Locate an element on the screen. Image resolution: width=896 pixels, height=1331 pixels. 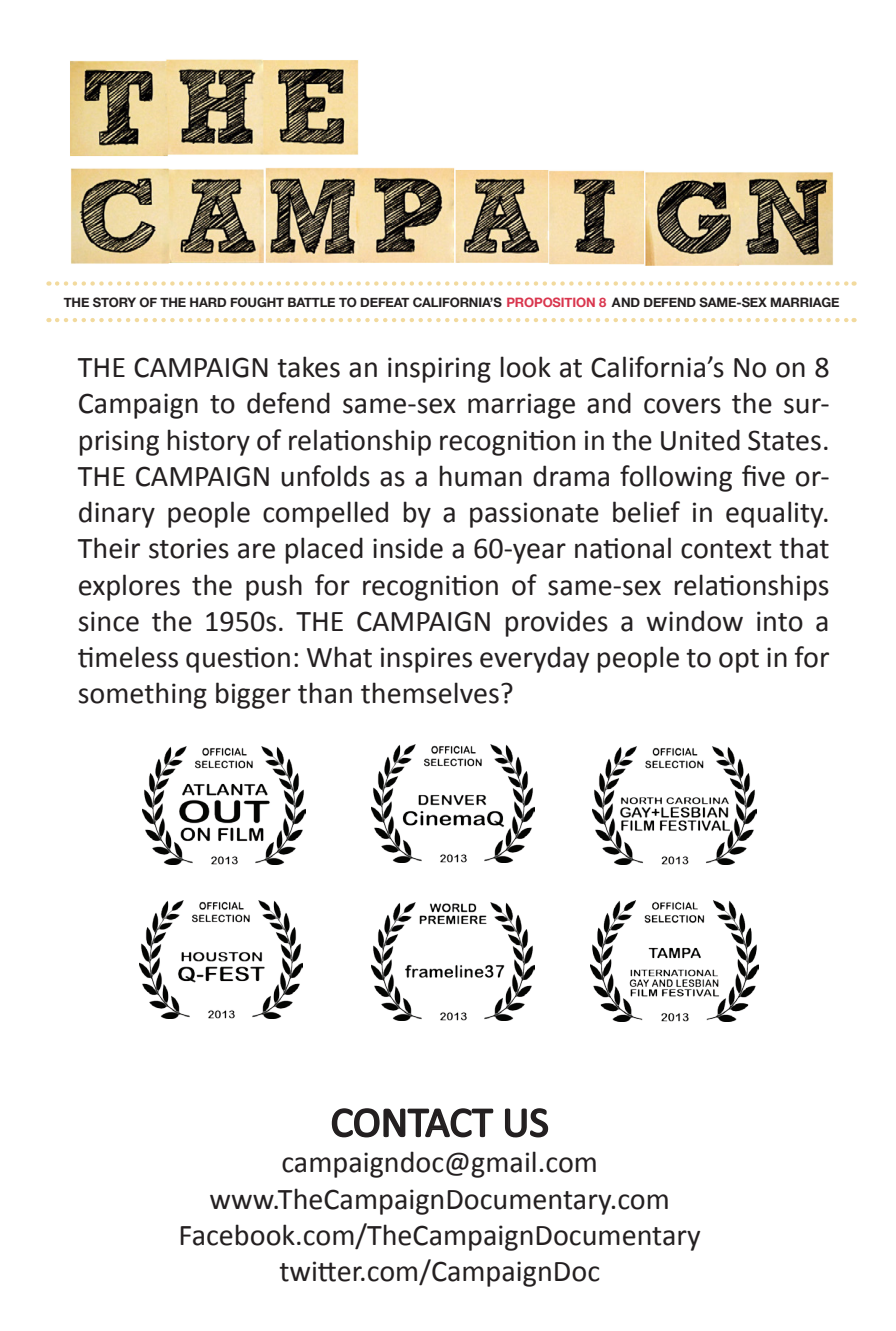
themselves is located at coordinates (430, 693).
